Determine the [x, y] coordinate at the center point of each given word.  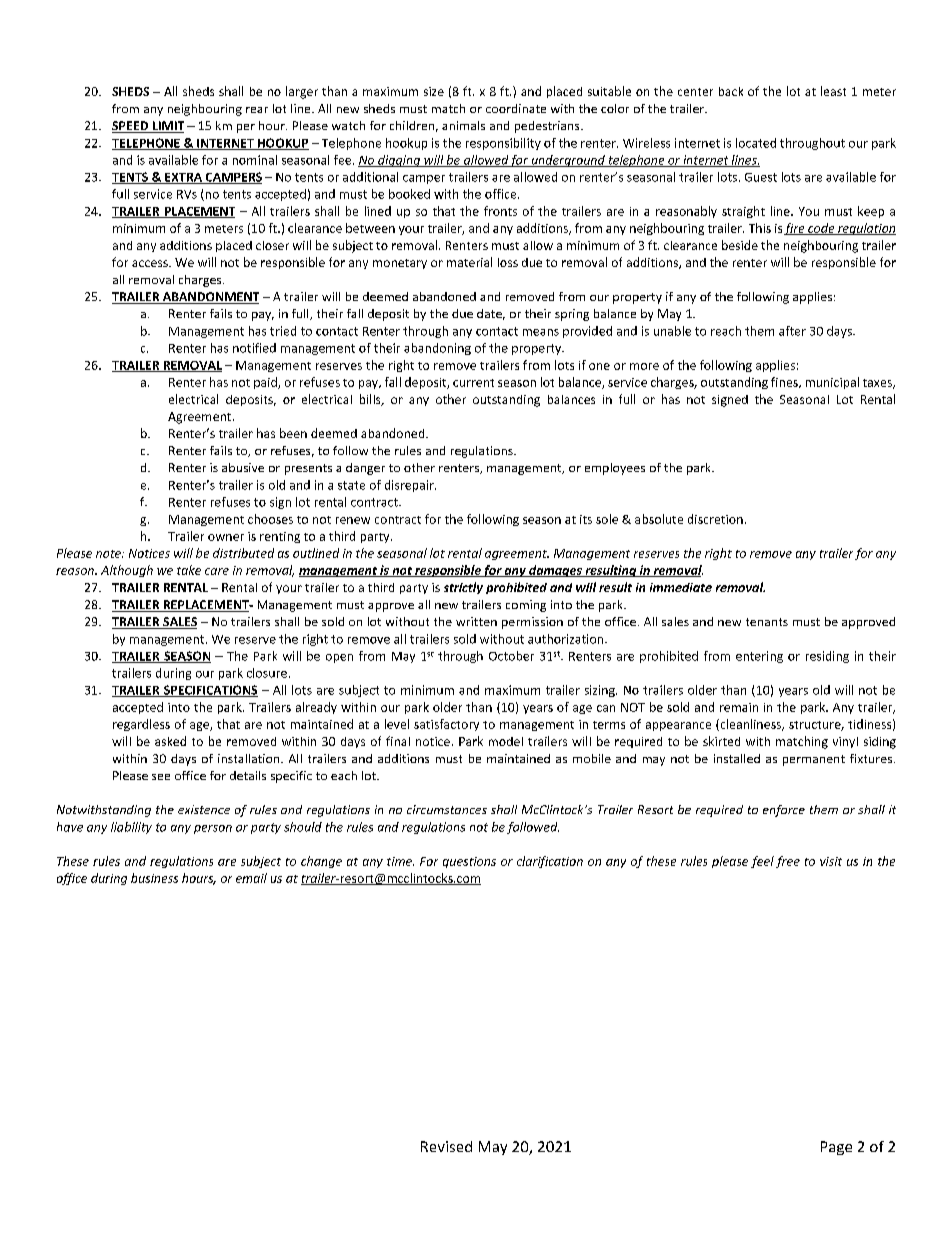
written [476, 621]
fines [785, 382]
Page [836, 1148]
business [154, 878]
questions [469, 862]
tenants [767, 622]
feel [762, 862]
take [189, 570]
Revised [446, 1146]
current [473, 383]
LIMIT [167, 127]
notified [254, 348]
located [756, 143]
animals [463, 125]
